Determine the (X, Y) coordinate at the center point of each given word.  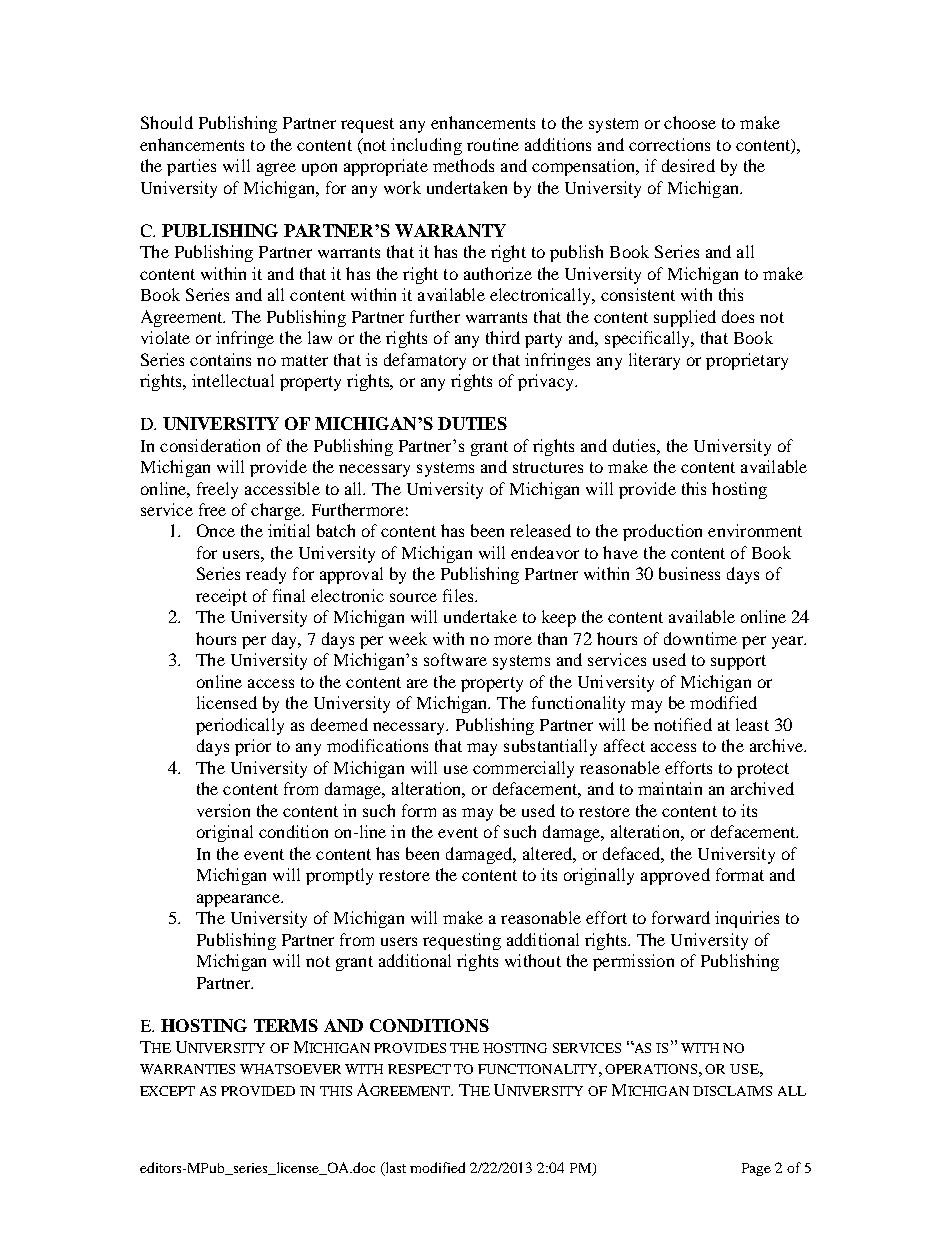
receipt (221, 597)
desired (688, 165)
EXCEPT (167, 1091)
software (455, 659)
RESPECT (419, 1069)
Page (756, 1169)
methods (463, 165)
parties (191, 167)
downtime (700, 638)
